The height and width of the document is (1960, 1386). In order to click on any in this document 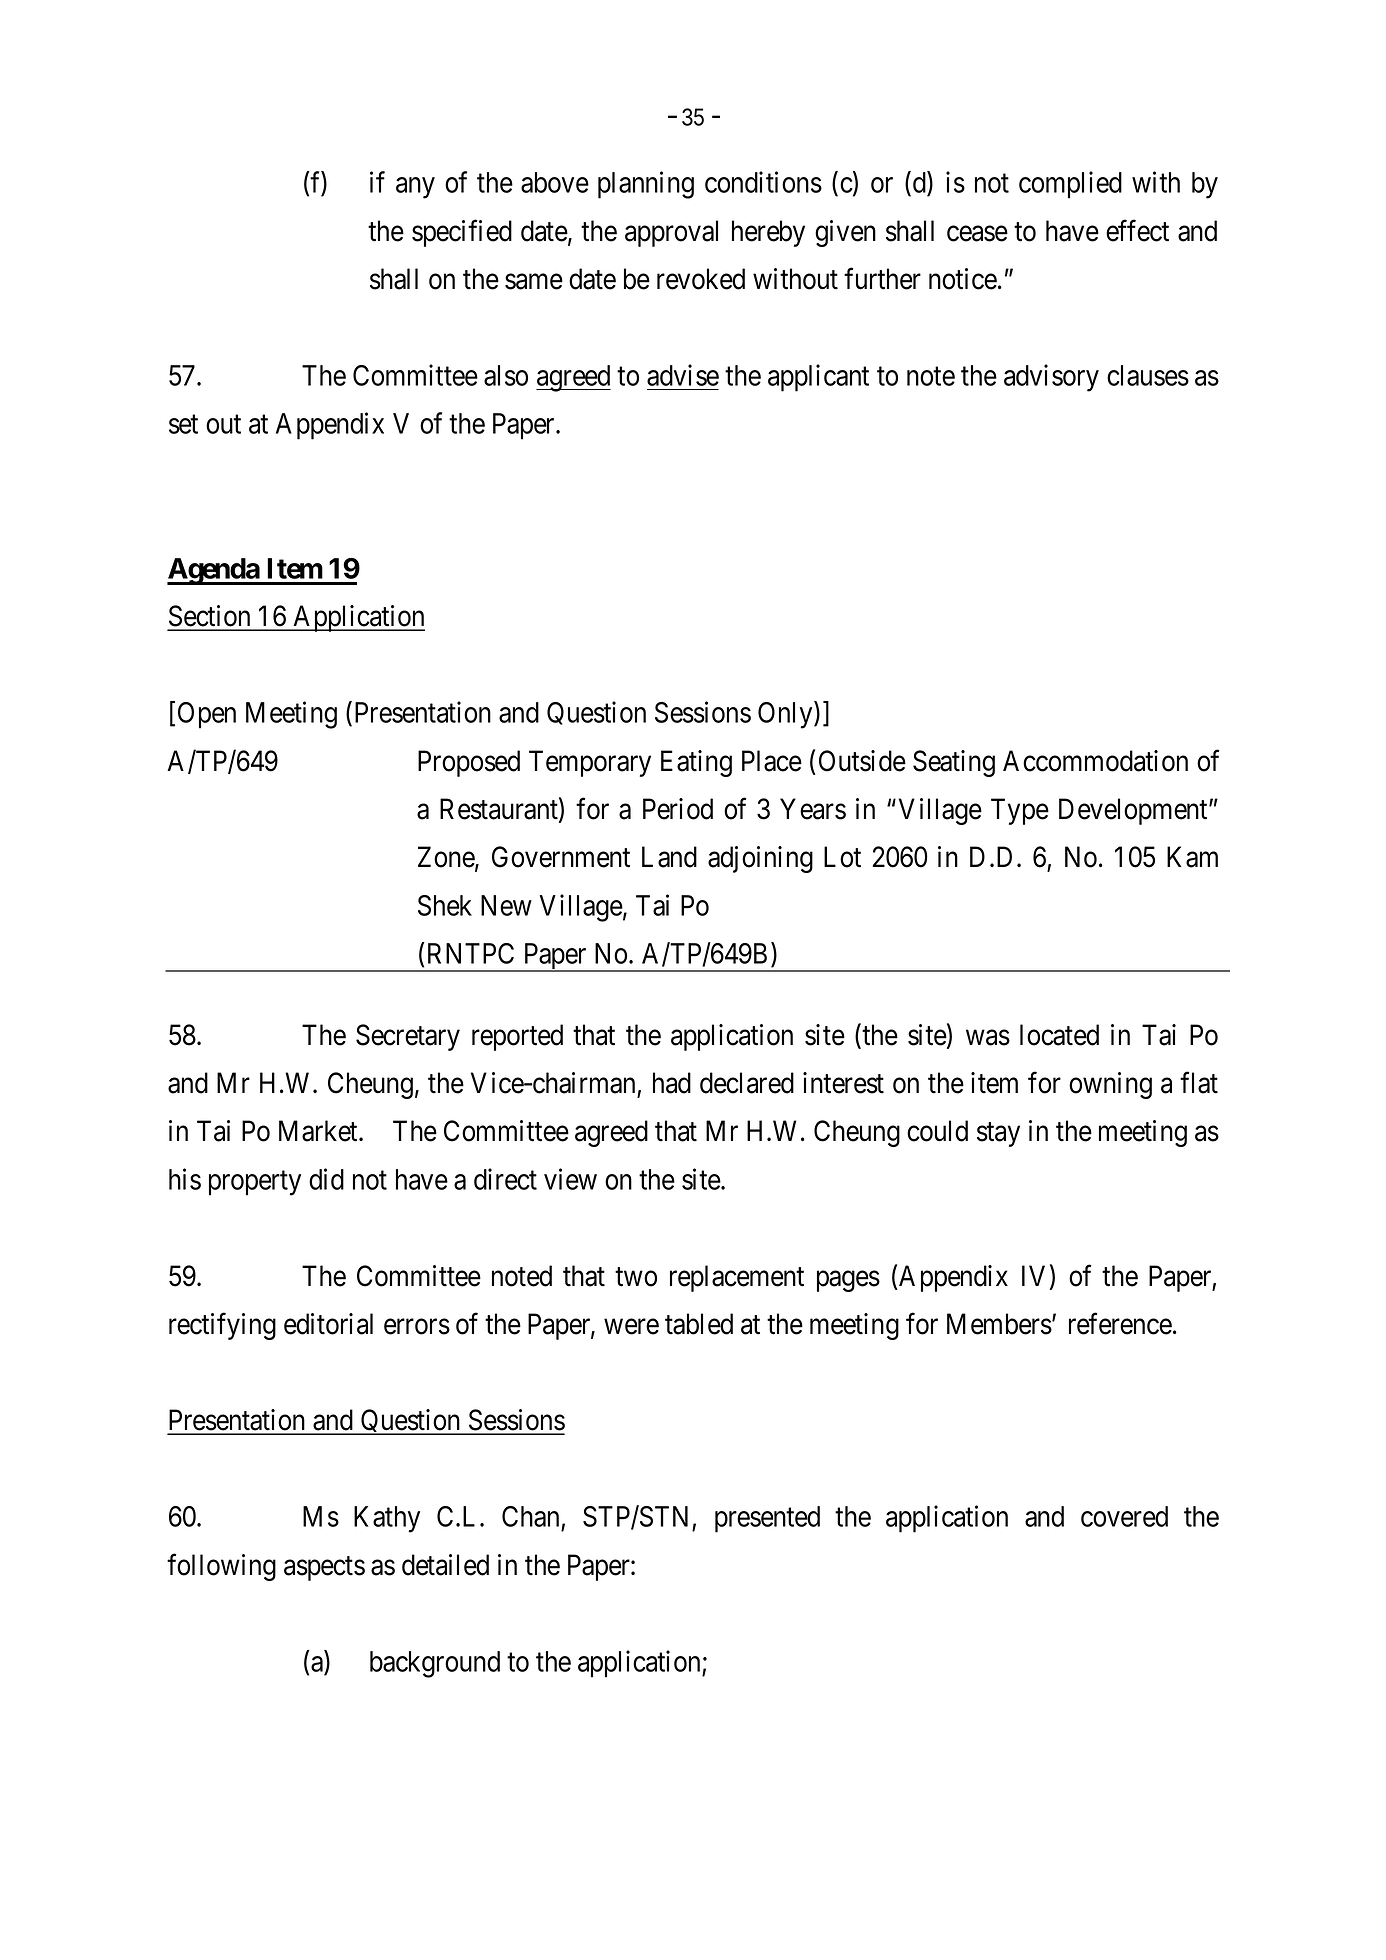, I will do `click(415, 188)`.
